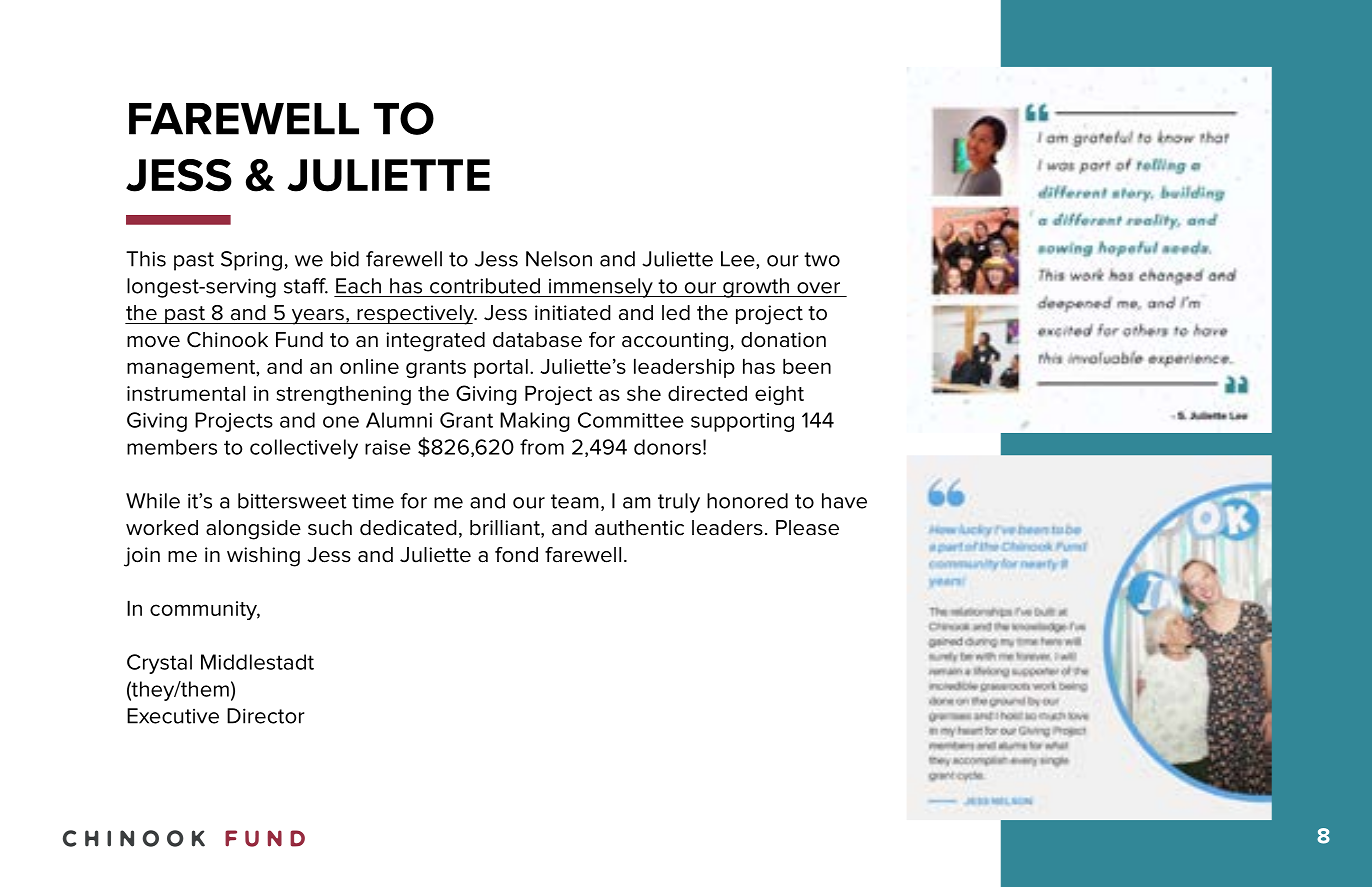 The image size is (1372, 887). Describe the element at coordinates (739, 260) in the screenshot. I see `Lee` at that location.
